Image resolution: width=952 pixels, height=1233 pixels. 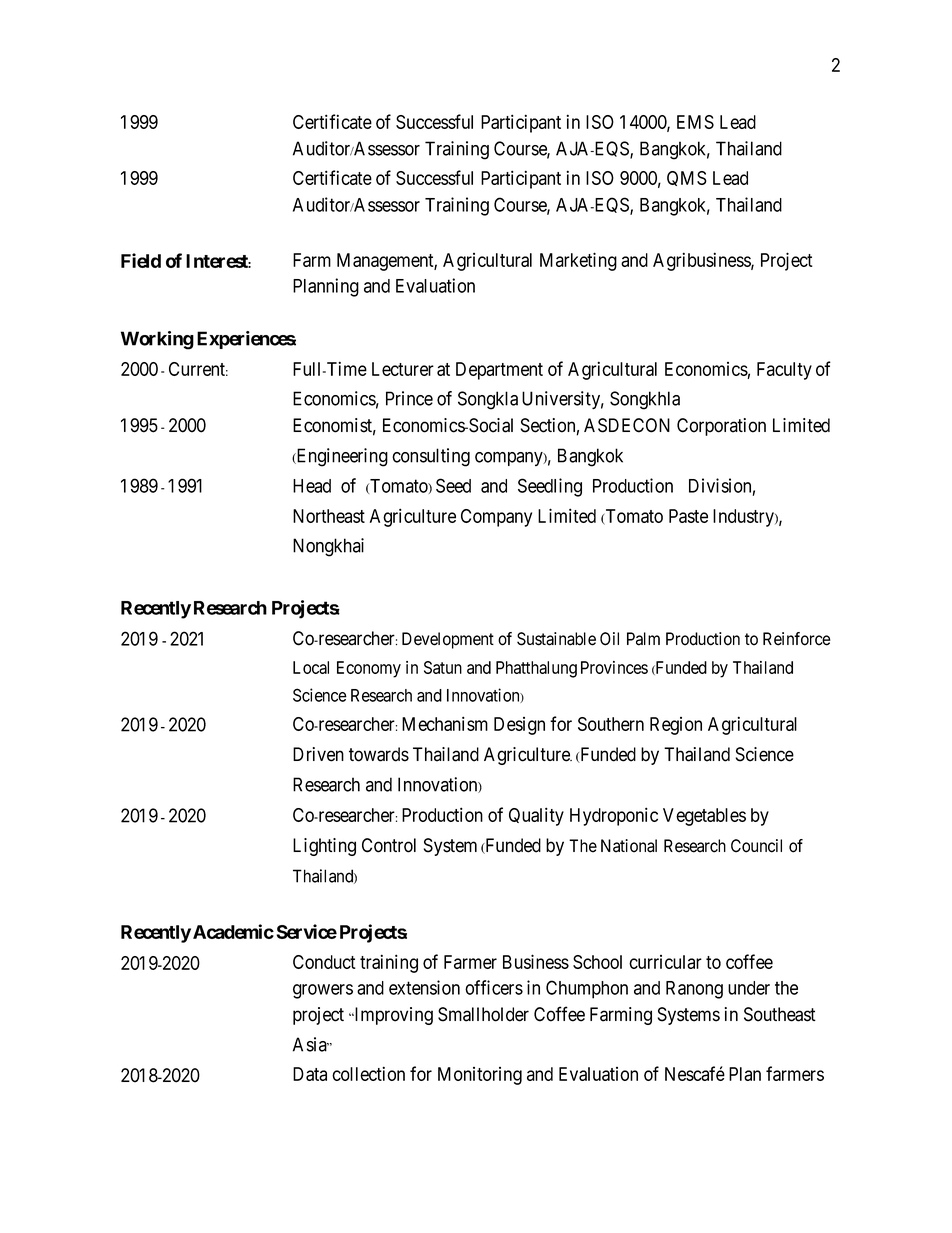 What do you see at coordinates (310, 1074) in the screenshot?
I see `Data` at bounding box center [310, 1074].
